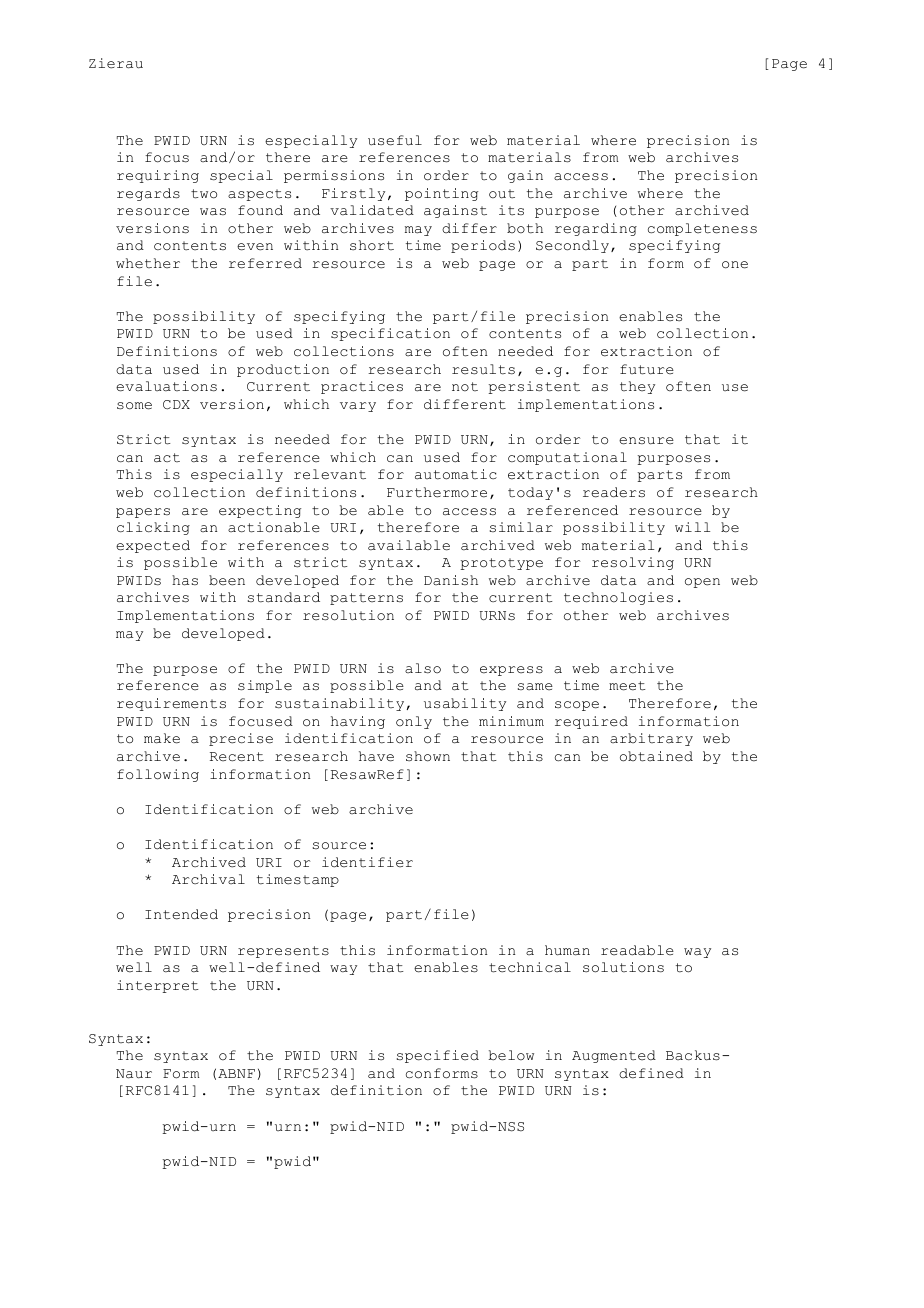 The image size is (924, 1308). What do you see at coordinates (241, 739) in the screenshot?
I see `precise` at bounding box center [241, 739].
